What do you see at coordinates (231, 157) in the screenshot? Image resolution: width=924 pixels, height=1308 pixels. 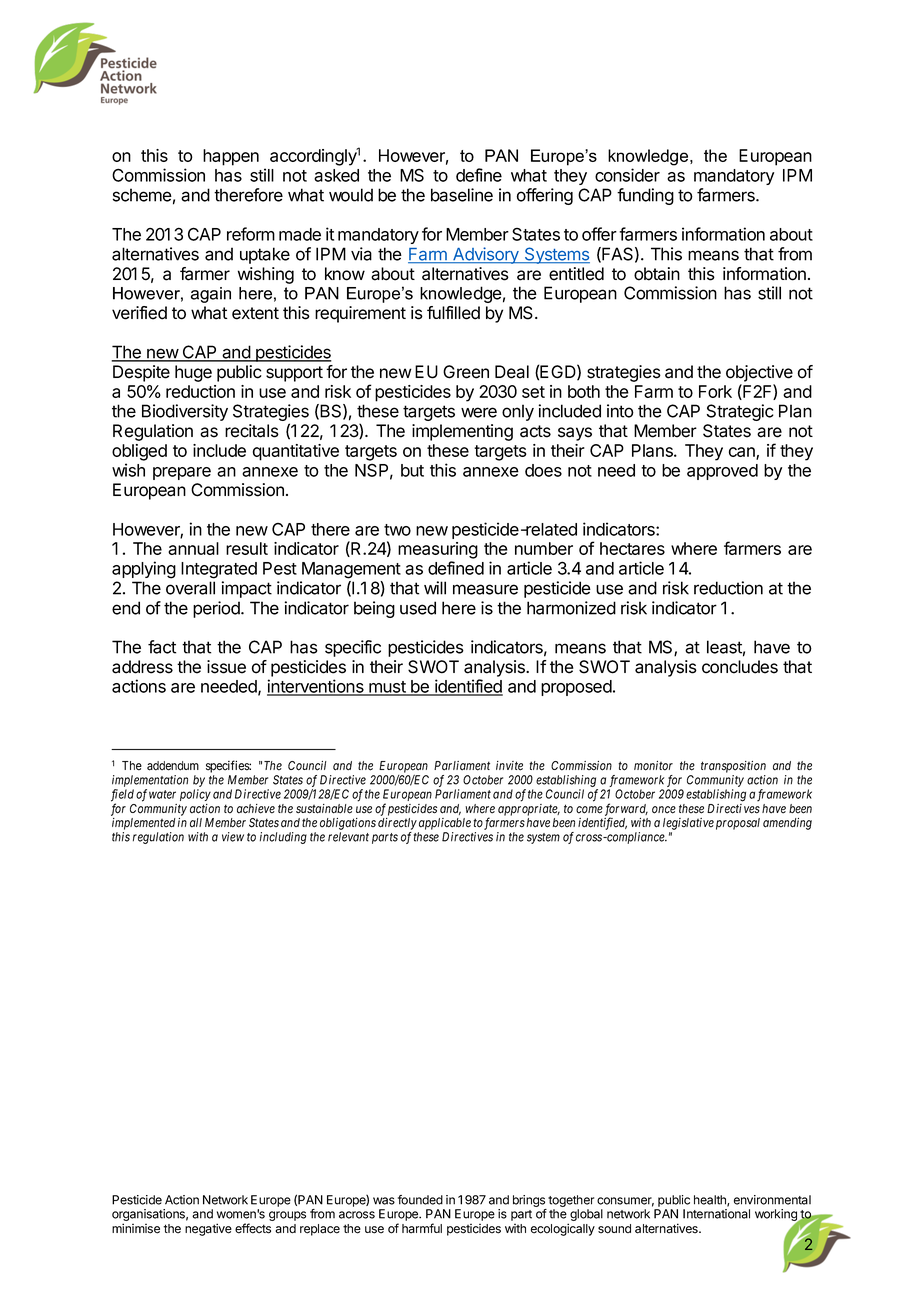 I see `happen` at bounding box center [231, 157].
